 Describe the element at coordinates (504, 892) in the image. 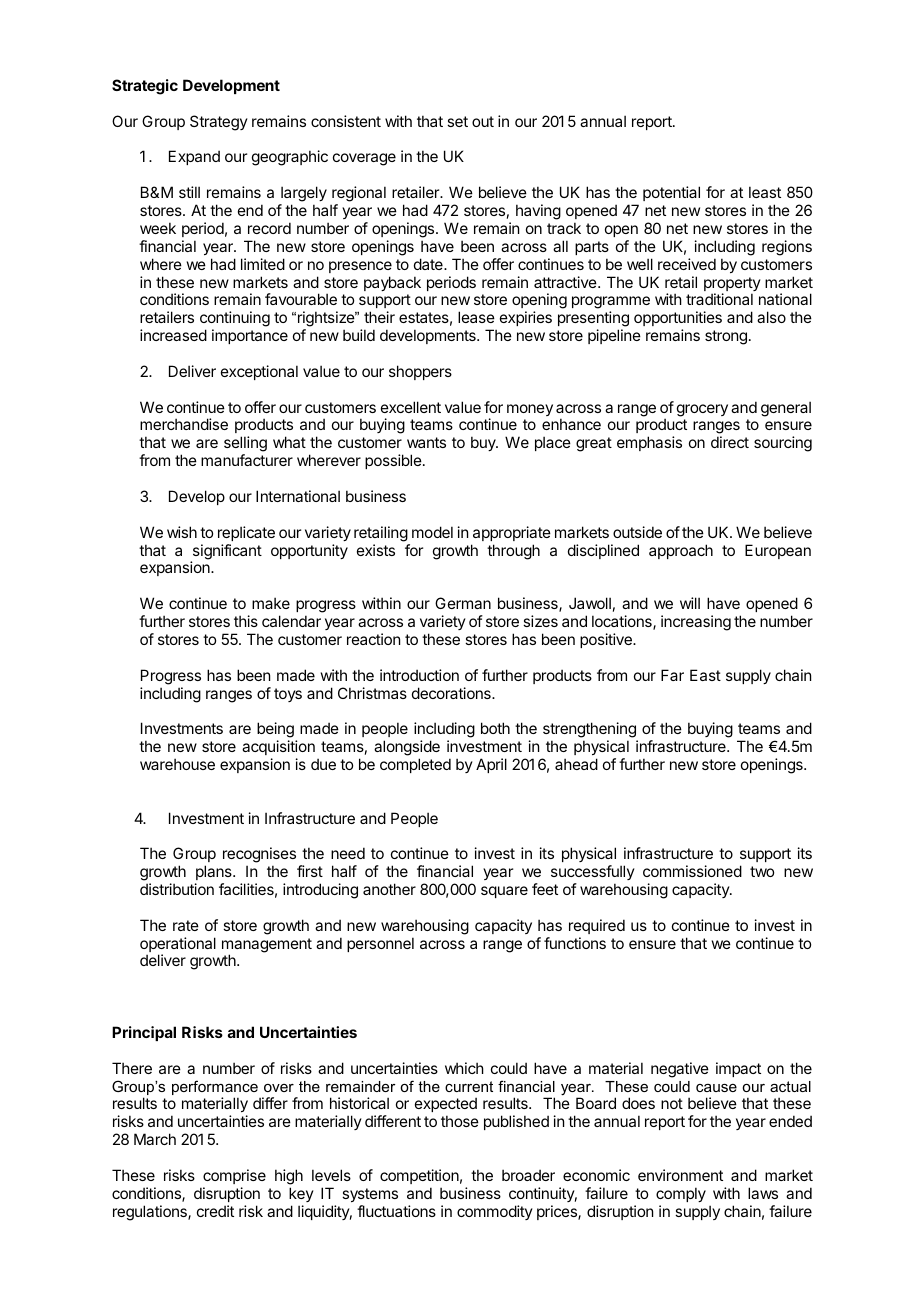

I see `square` at that location.
